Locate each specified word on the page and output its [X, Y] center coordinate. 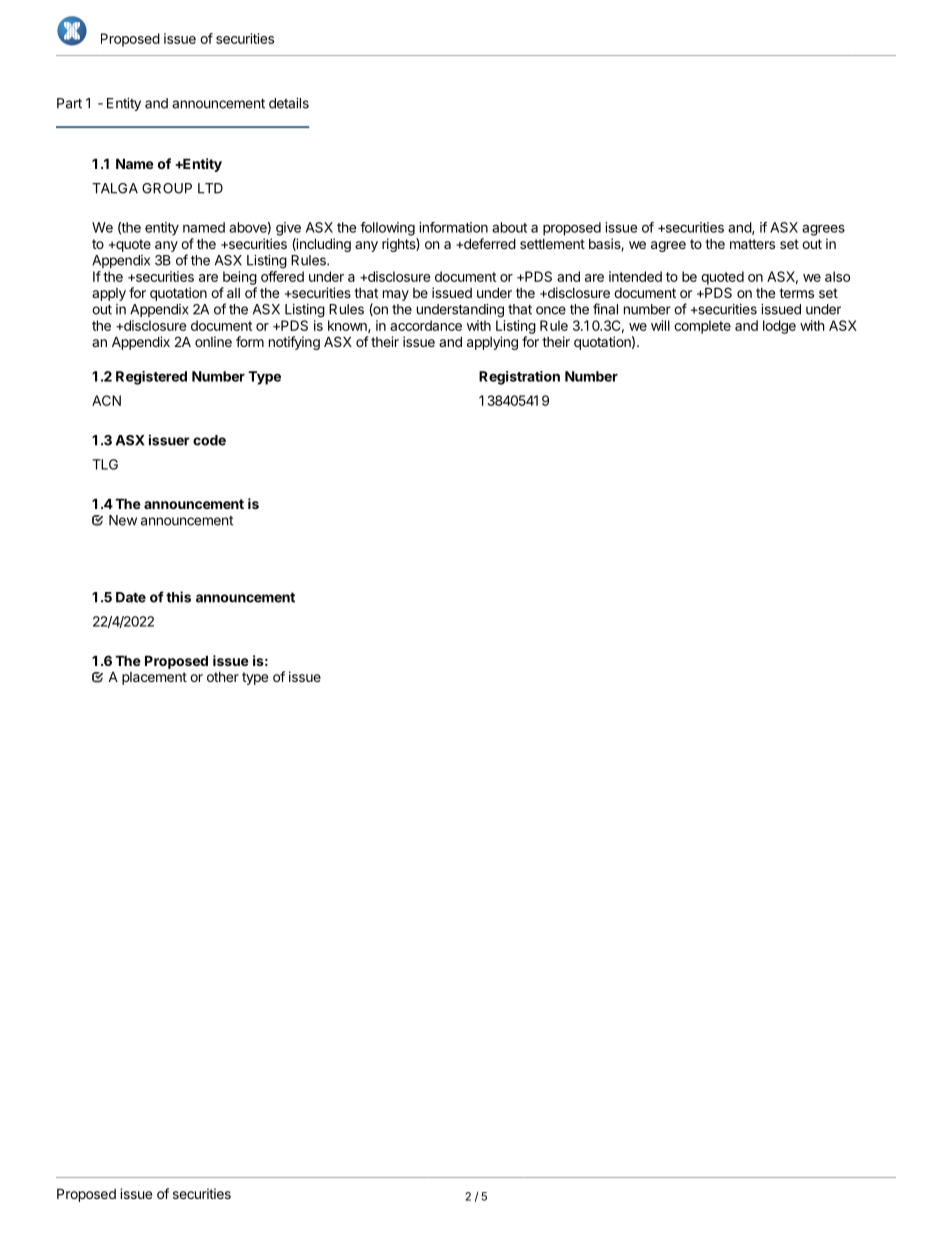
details [289, 103]
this [178, 597]
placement [154, 678]
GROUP [167, 188]
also [837, 276]
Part [69, 103]
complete [702, 327]
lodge [779, 327]
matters [752, 244]
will [660, 325]
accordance [426, 325]
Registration [519, 378]
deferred [489, 243]
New [123, 520]
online [213, 341]
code [209, 440]
